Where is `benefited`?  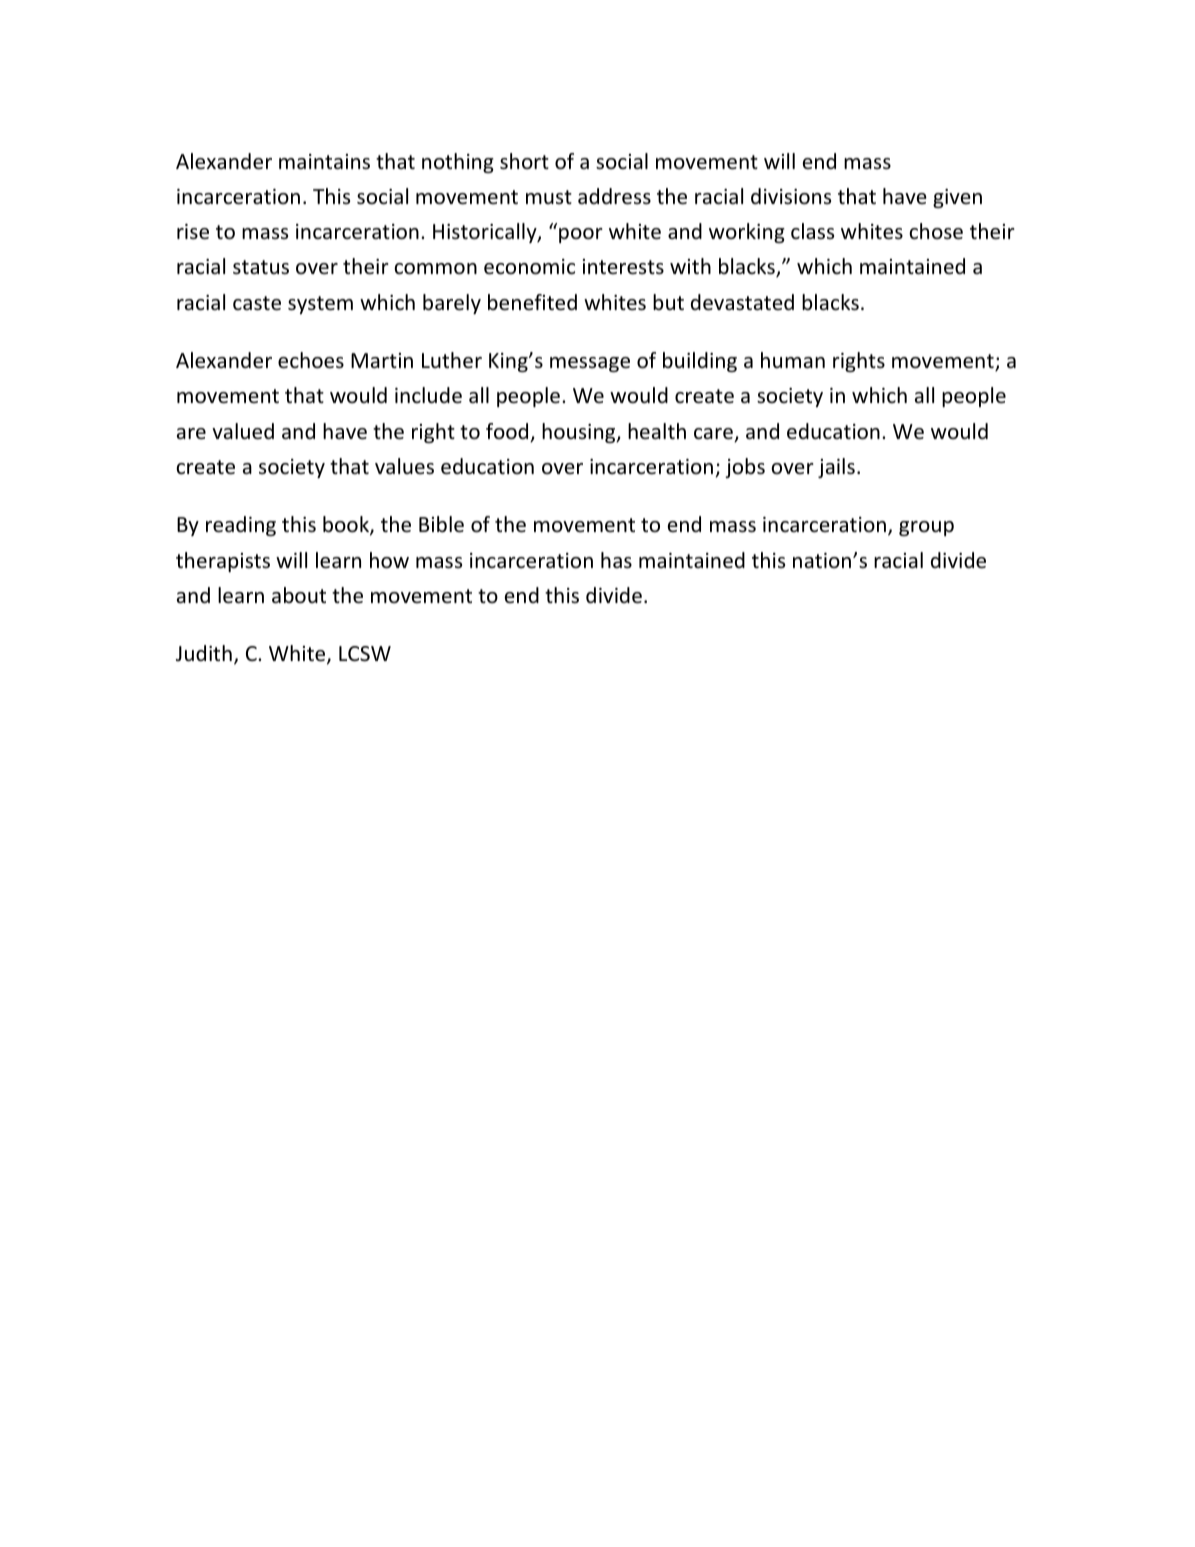 benefited is located at coordinates (532, 302).
